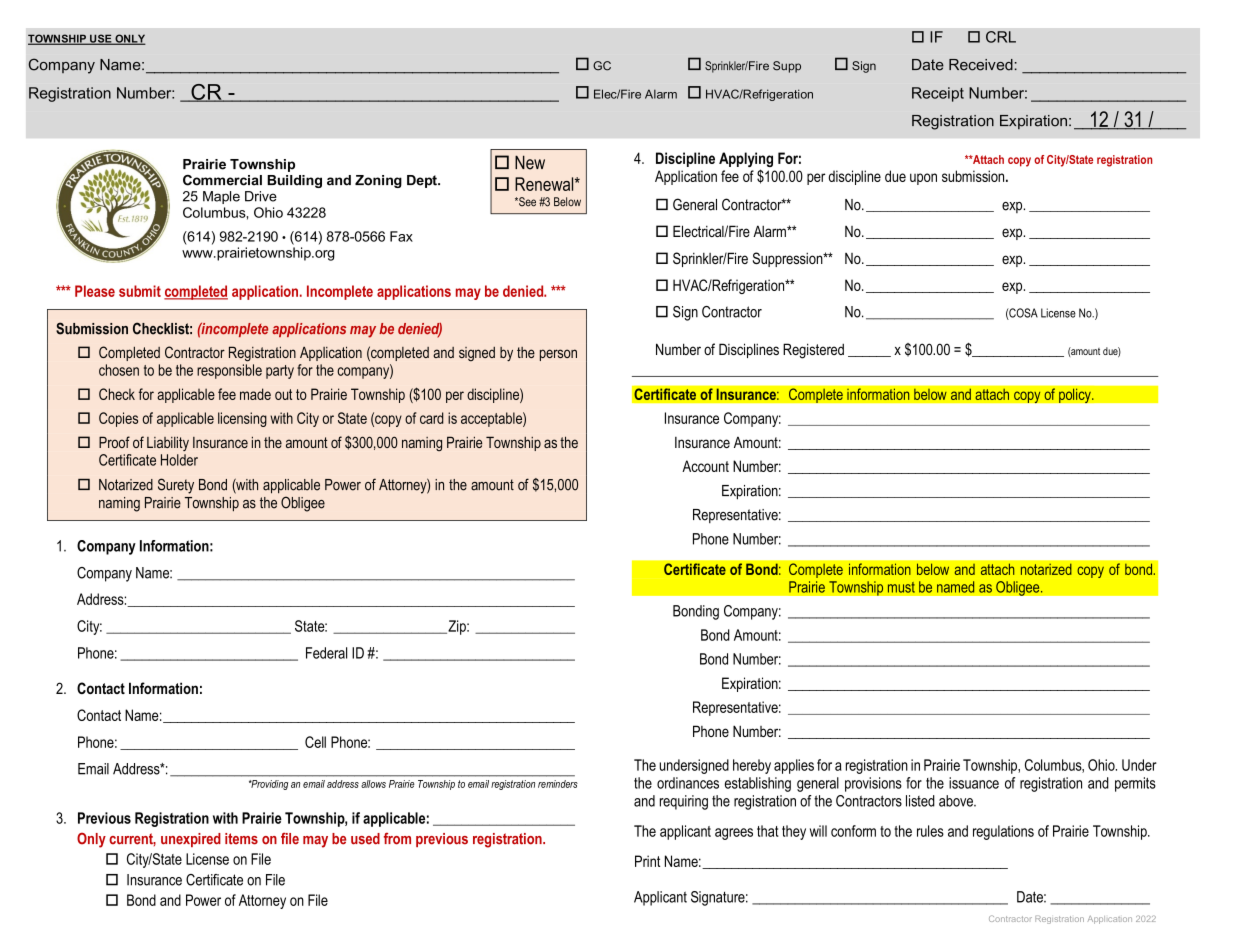 Image resolution: width=1233 pixels, height=952 pixels. Describe the element at coordinates (326, 653) in the screenshot. I see `Federal` at that location.
